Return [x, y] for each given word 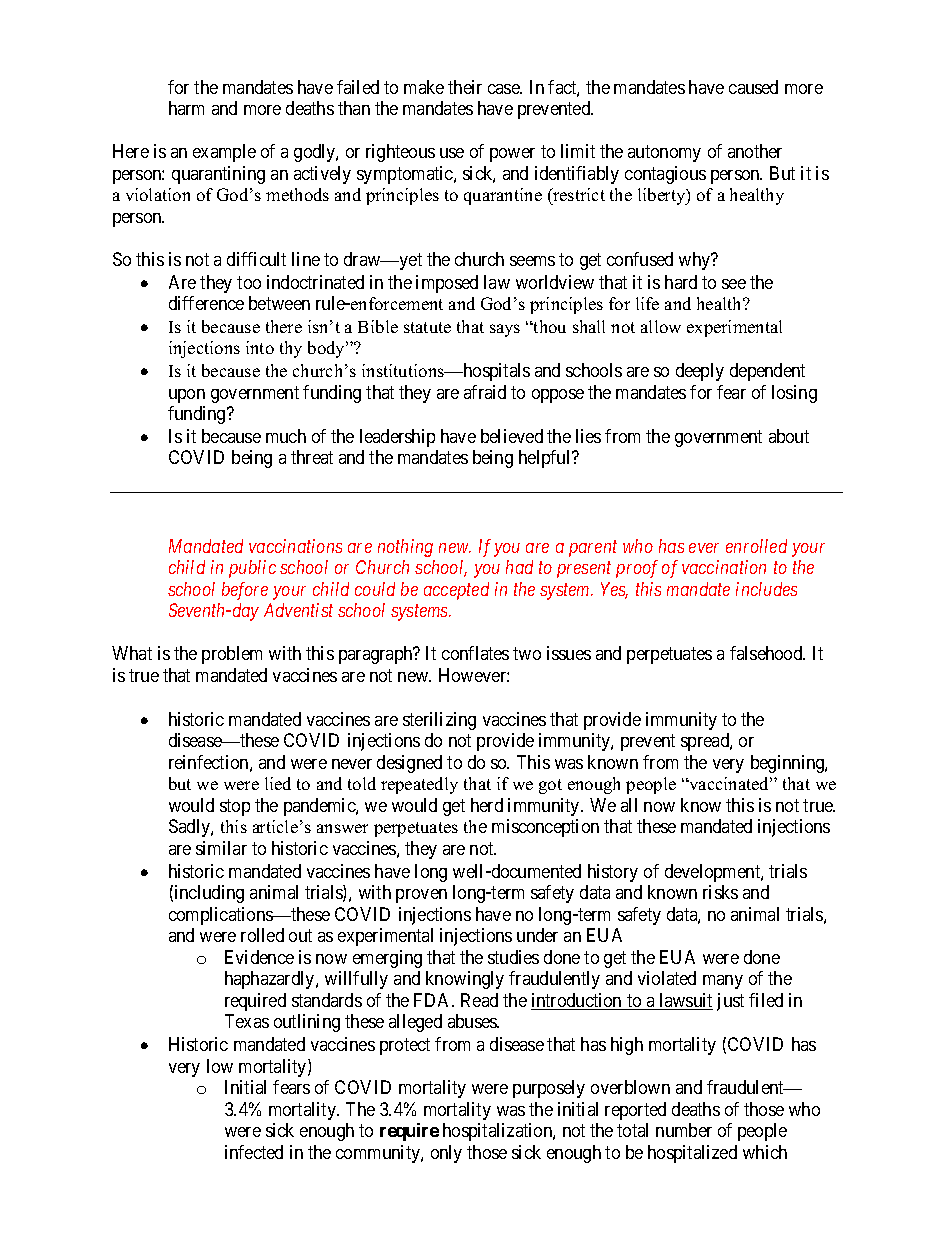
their [465, 87]
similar [221, 848]
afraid [485, 392]
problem [232, 655]
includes [766, 589]
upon [187, 396]
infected [254, 1152]
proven [421, 896]
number [684, 1130]
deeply [700, 372]
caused [753, 87]
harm [186, 108]
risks [720, 892]
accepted [456, 591]
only [446, 1154]
